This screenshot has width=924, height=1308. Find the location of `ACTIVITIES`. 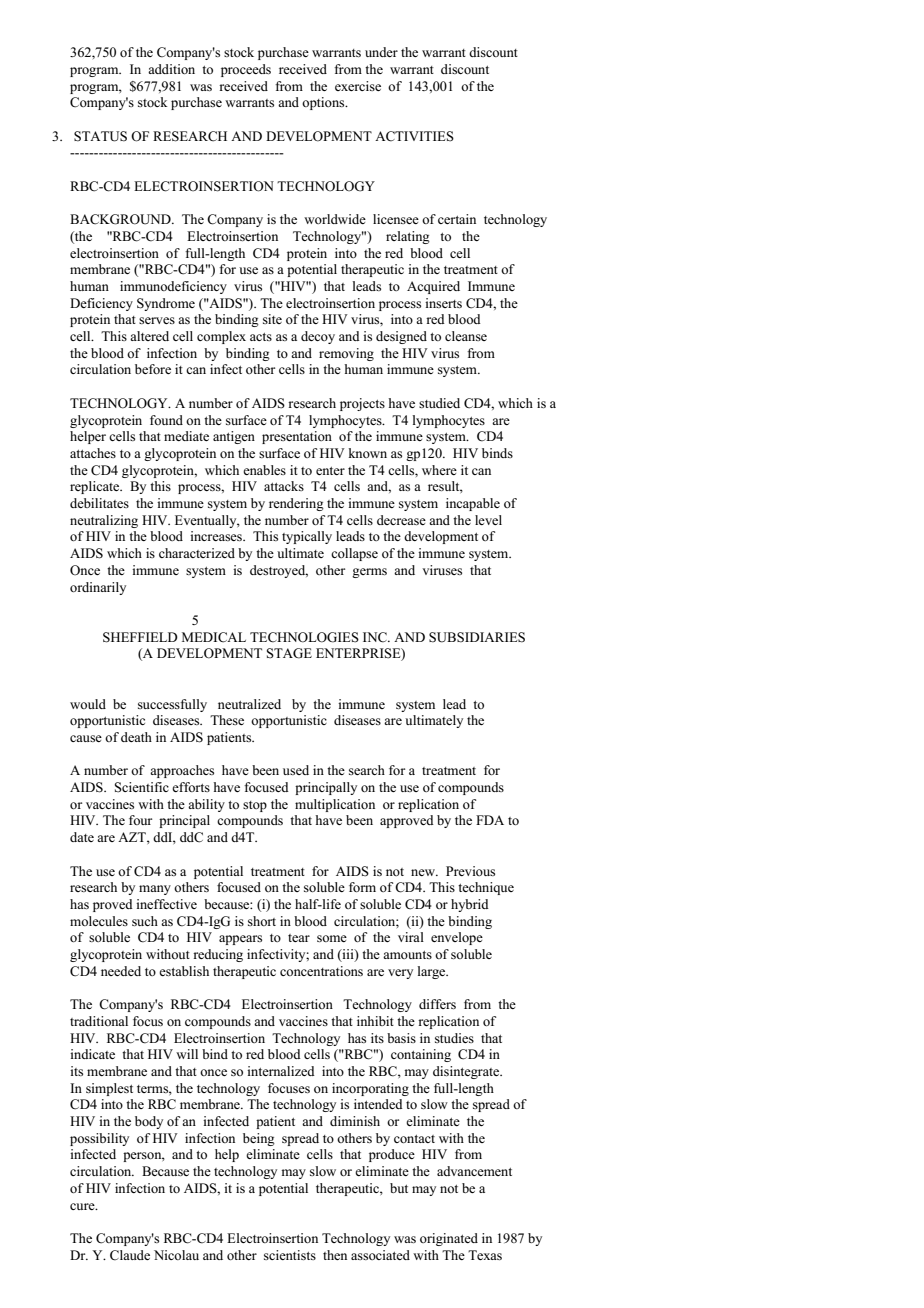

ACTIVITIES is located at coordinates (414, 136).
